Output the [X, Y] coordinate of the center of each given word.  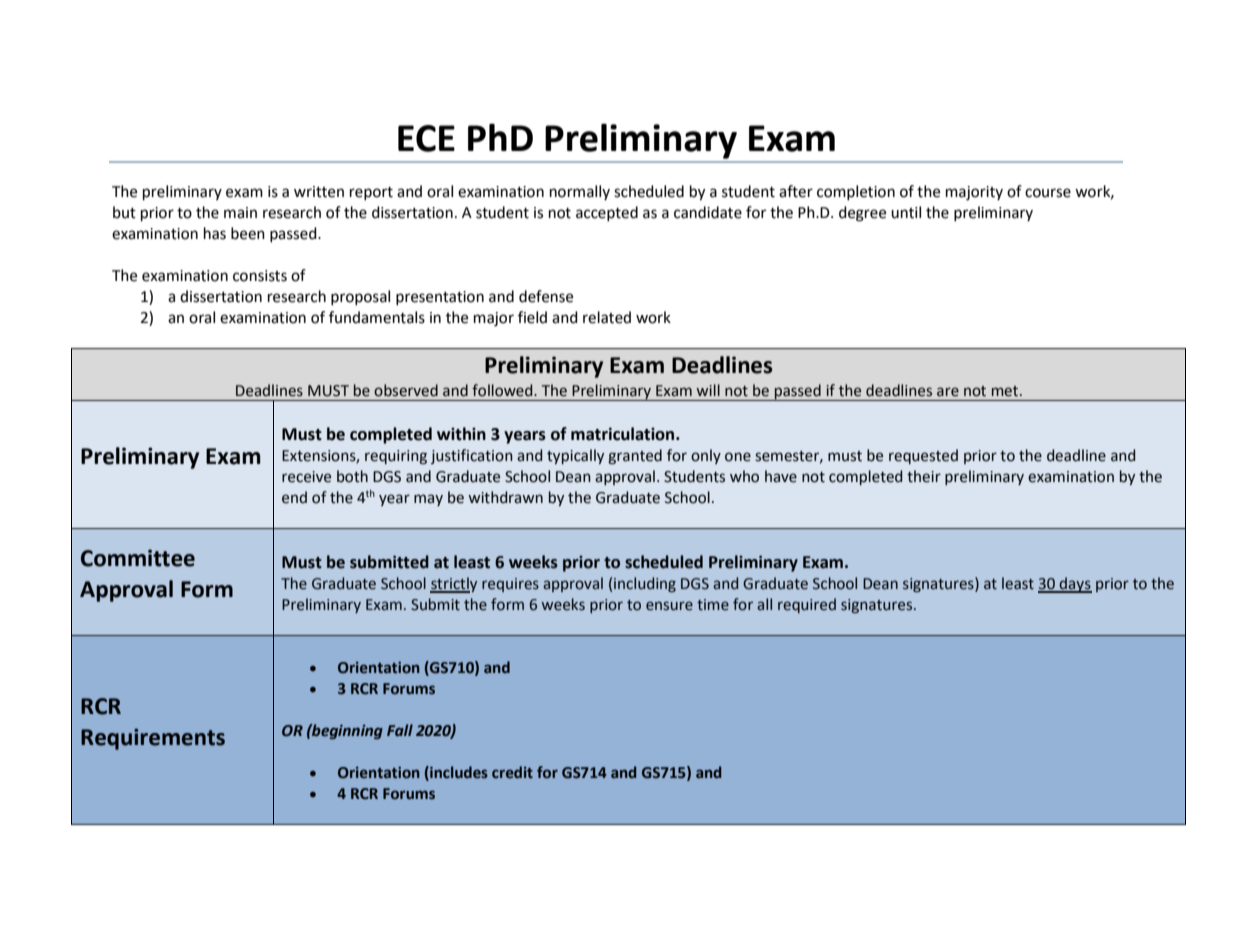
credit [512, 772]
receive [306, 477]
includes [458, 772]
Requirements [153, 739]
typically [575, 456]
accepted [607, 213]
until [906, 212]
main [240, 213]
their [924, 476]
